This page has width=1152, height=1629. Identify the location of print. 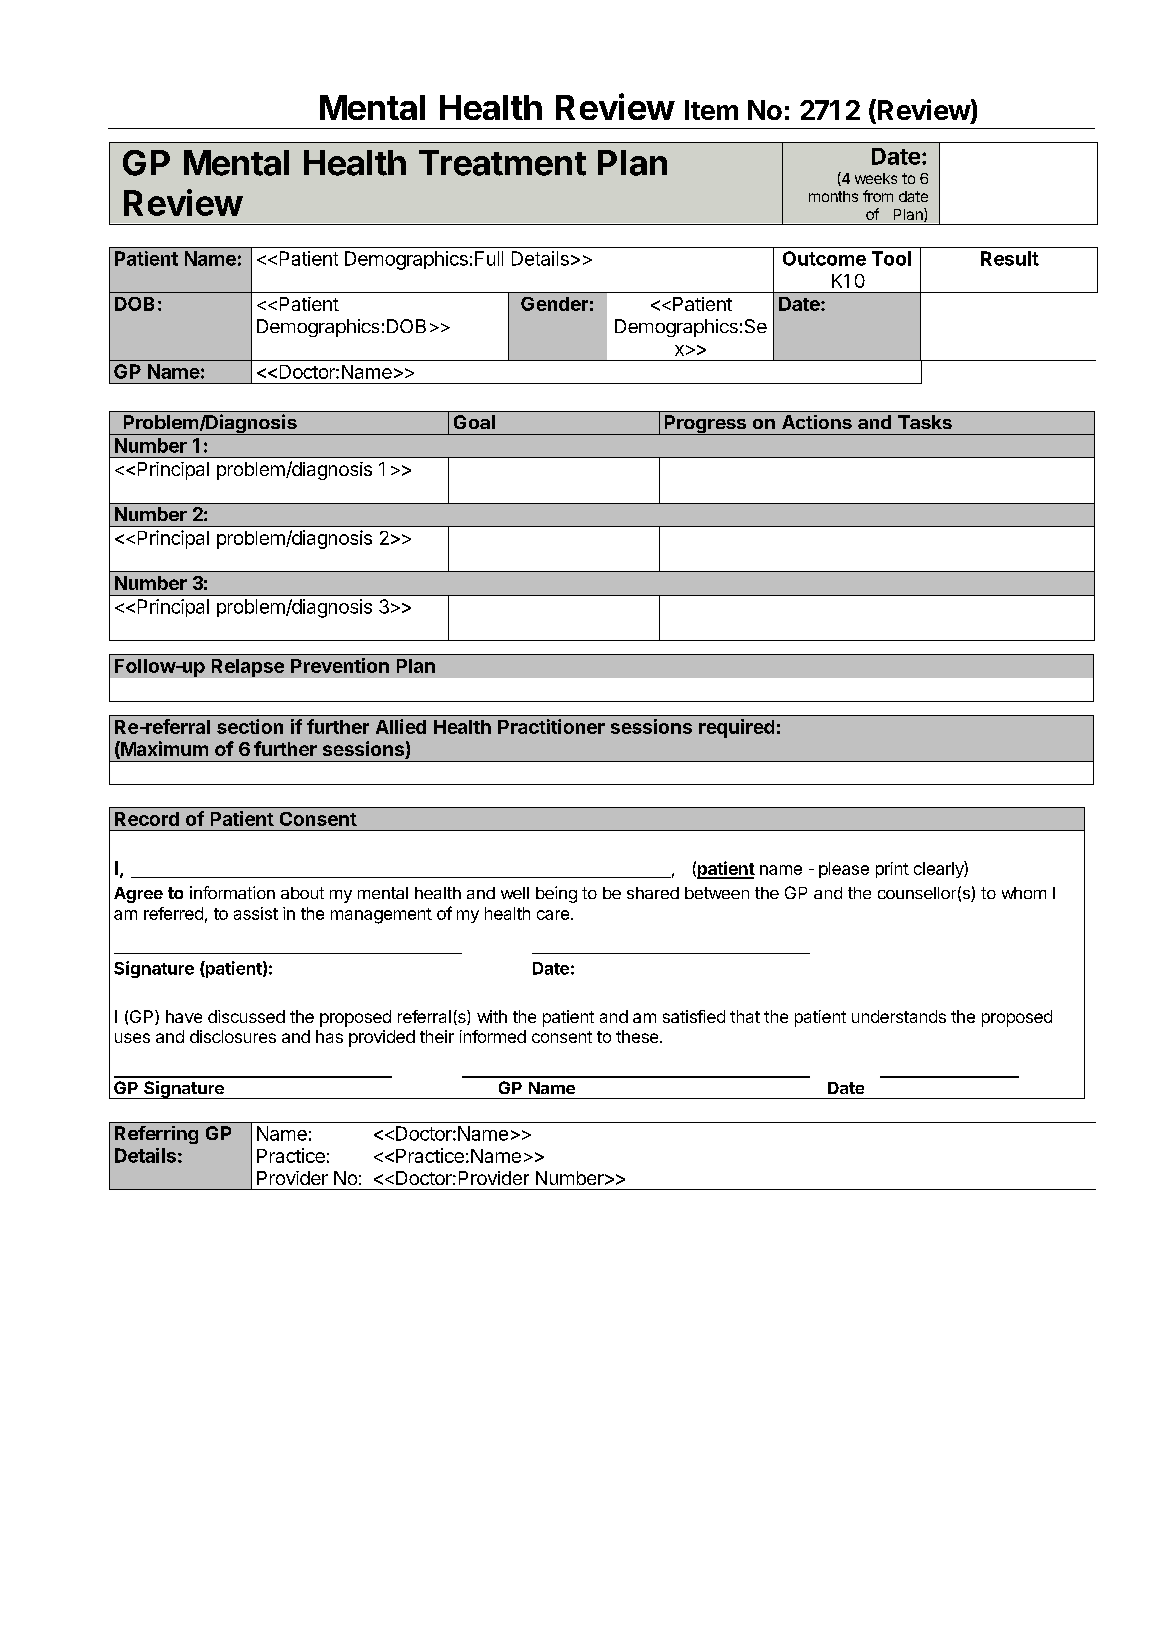
(892, 870).
